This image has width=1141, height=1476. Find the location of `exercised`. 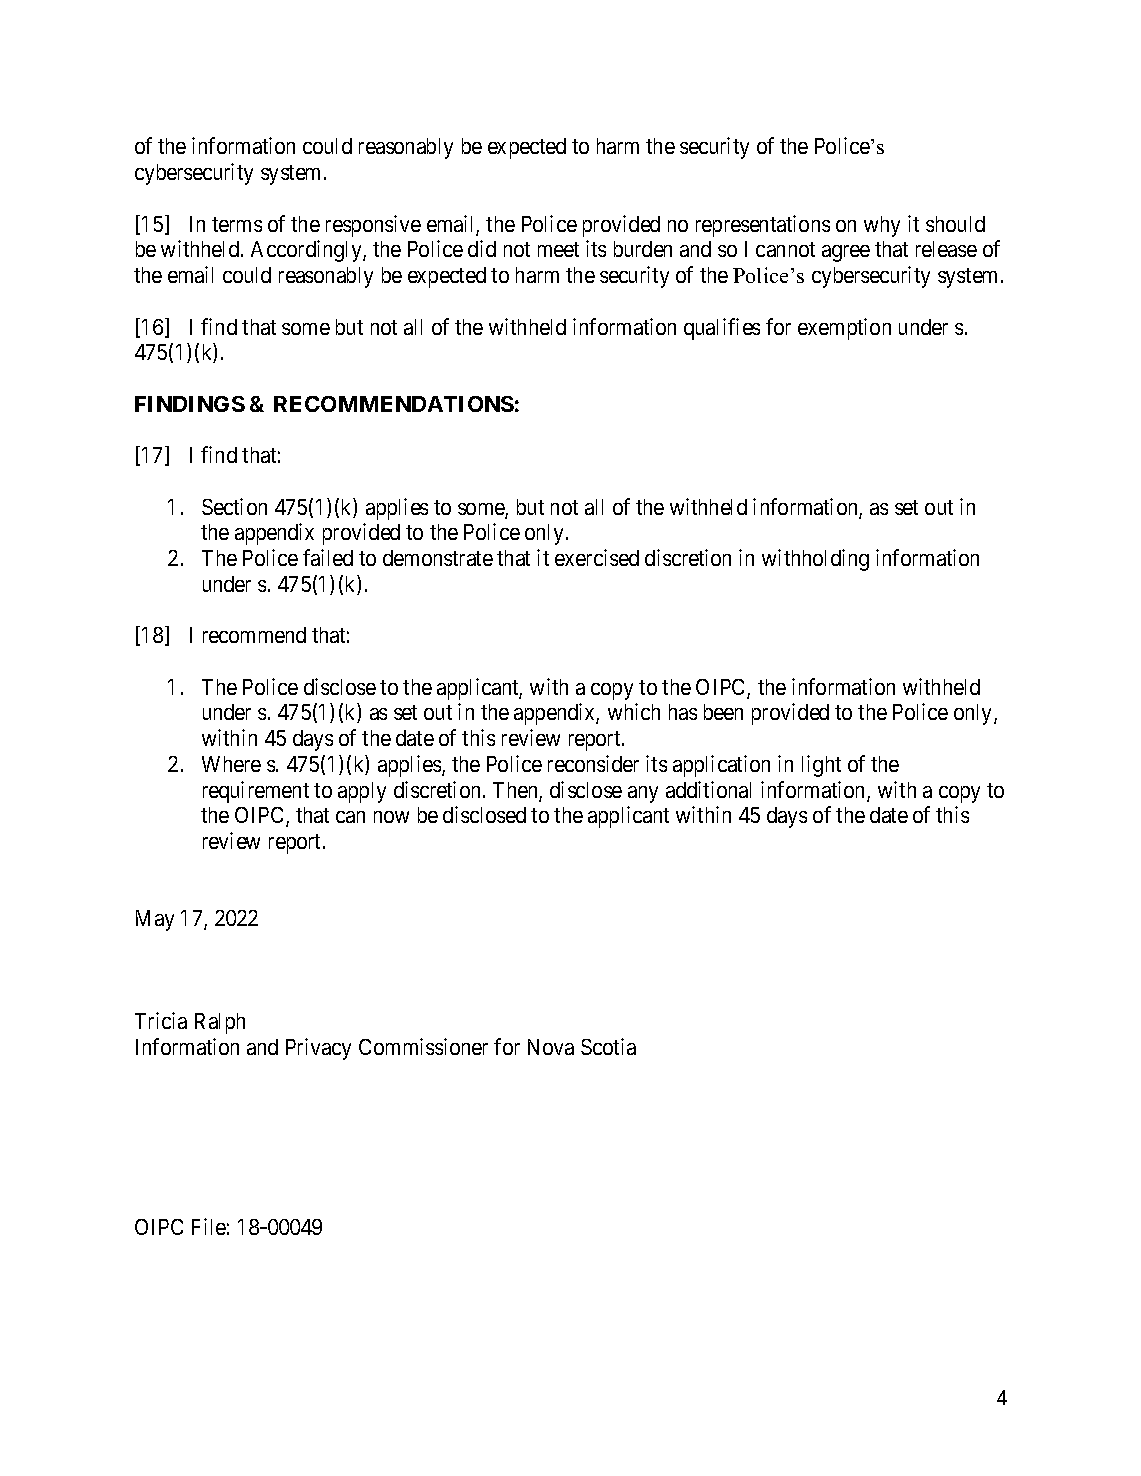

exercised is located at coordinates (597, 557).
